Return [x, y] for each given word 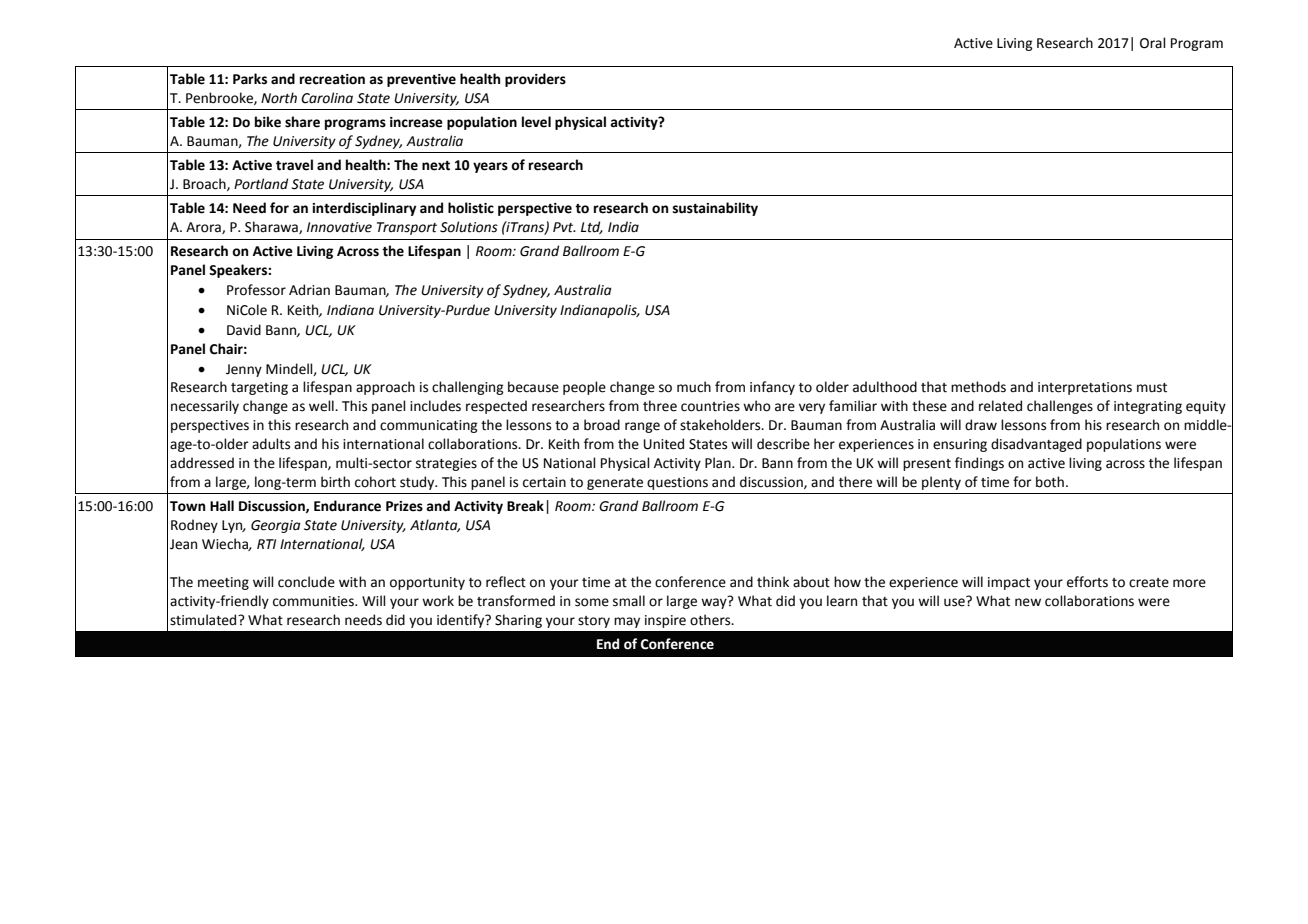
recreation [332, 79]
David [244, 330]
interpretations [1085, 388]
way [715, 602]
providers [535, 80]
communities [314, 601]
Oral [1153, 43]
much [694, 387]
